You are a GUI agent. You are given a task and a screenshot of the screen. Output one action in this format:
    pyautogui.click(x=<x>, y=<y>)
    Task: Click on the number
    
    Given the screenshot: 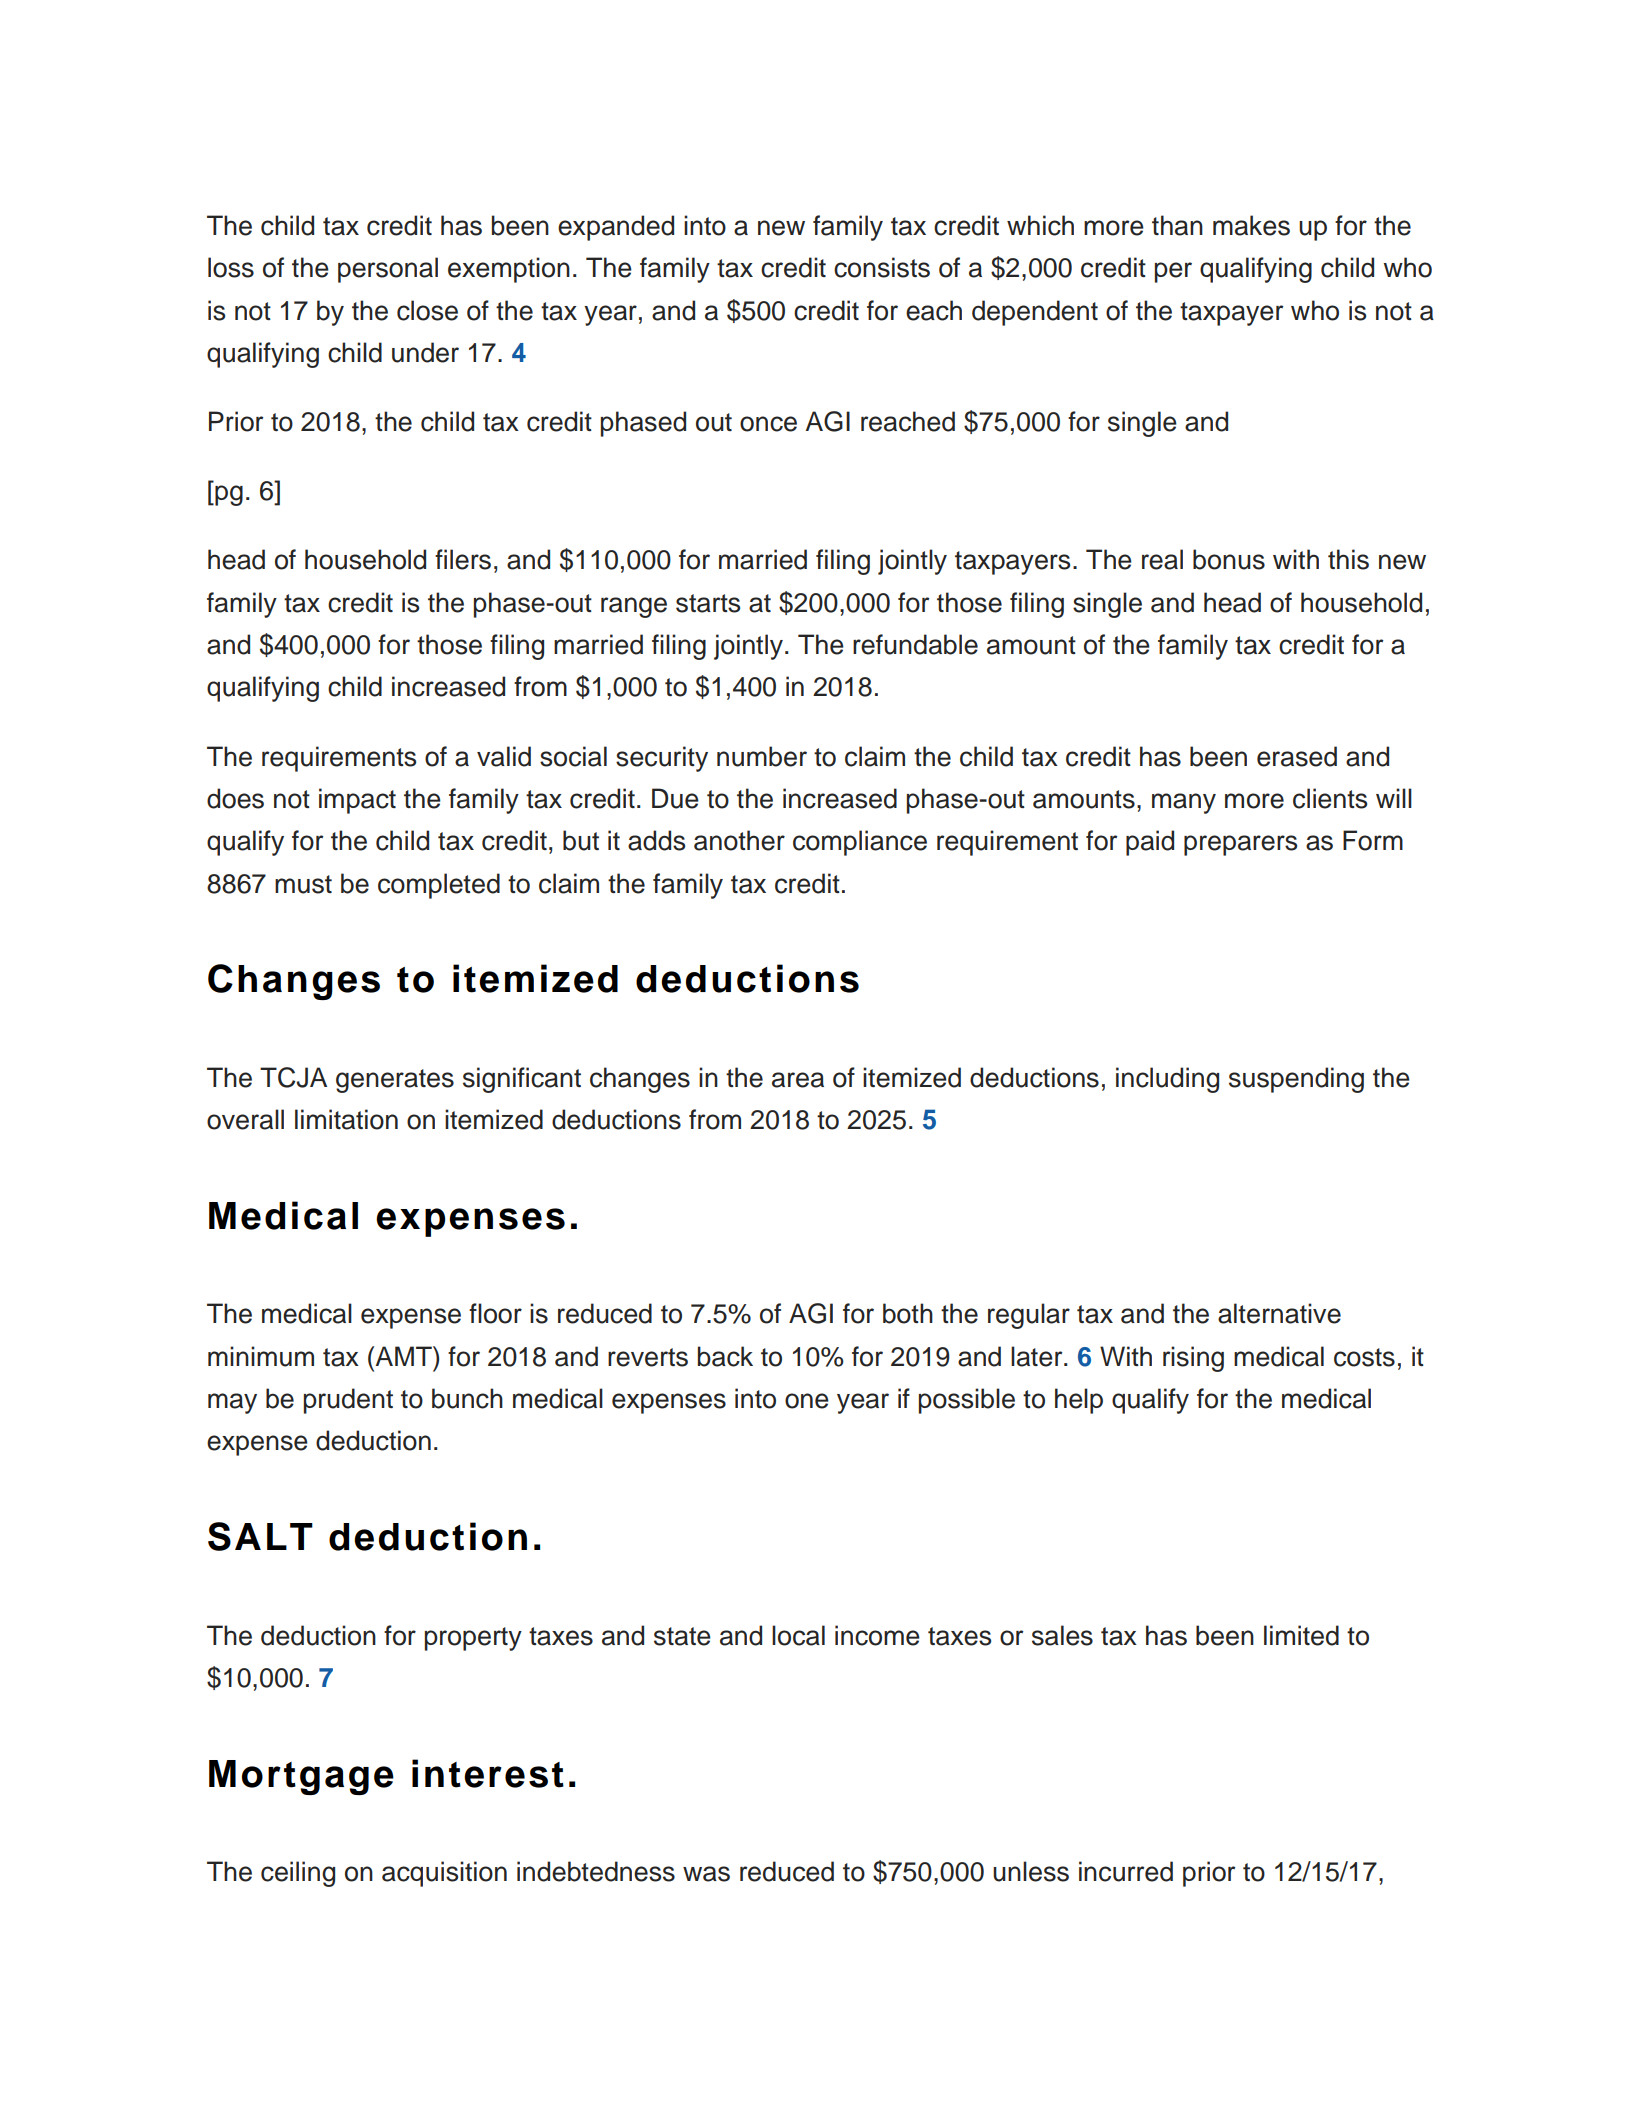 What is the action you would take?
    pyautogui.click(x=762, y=756)
